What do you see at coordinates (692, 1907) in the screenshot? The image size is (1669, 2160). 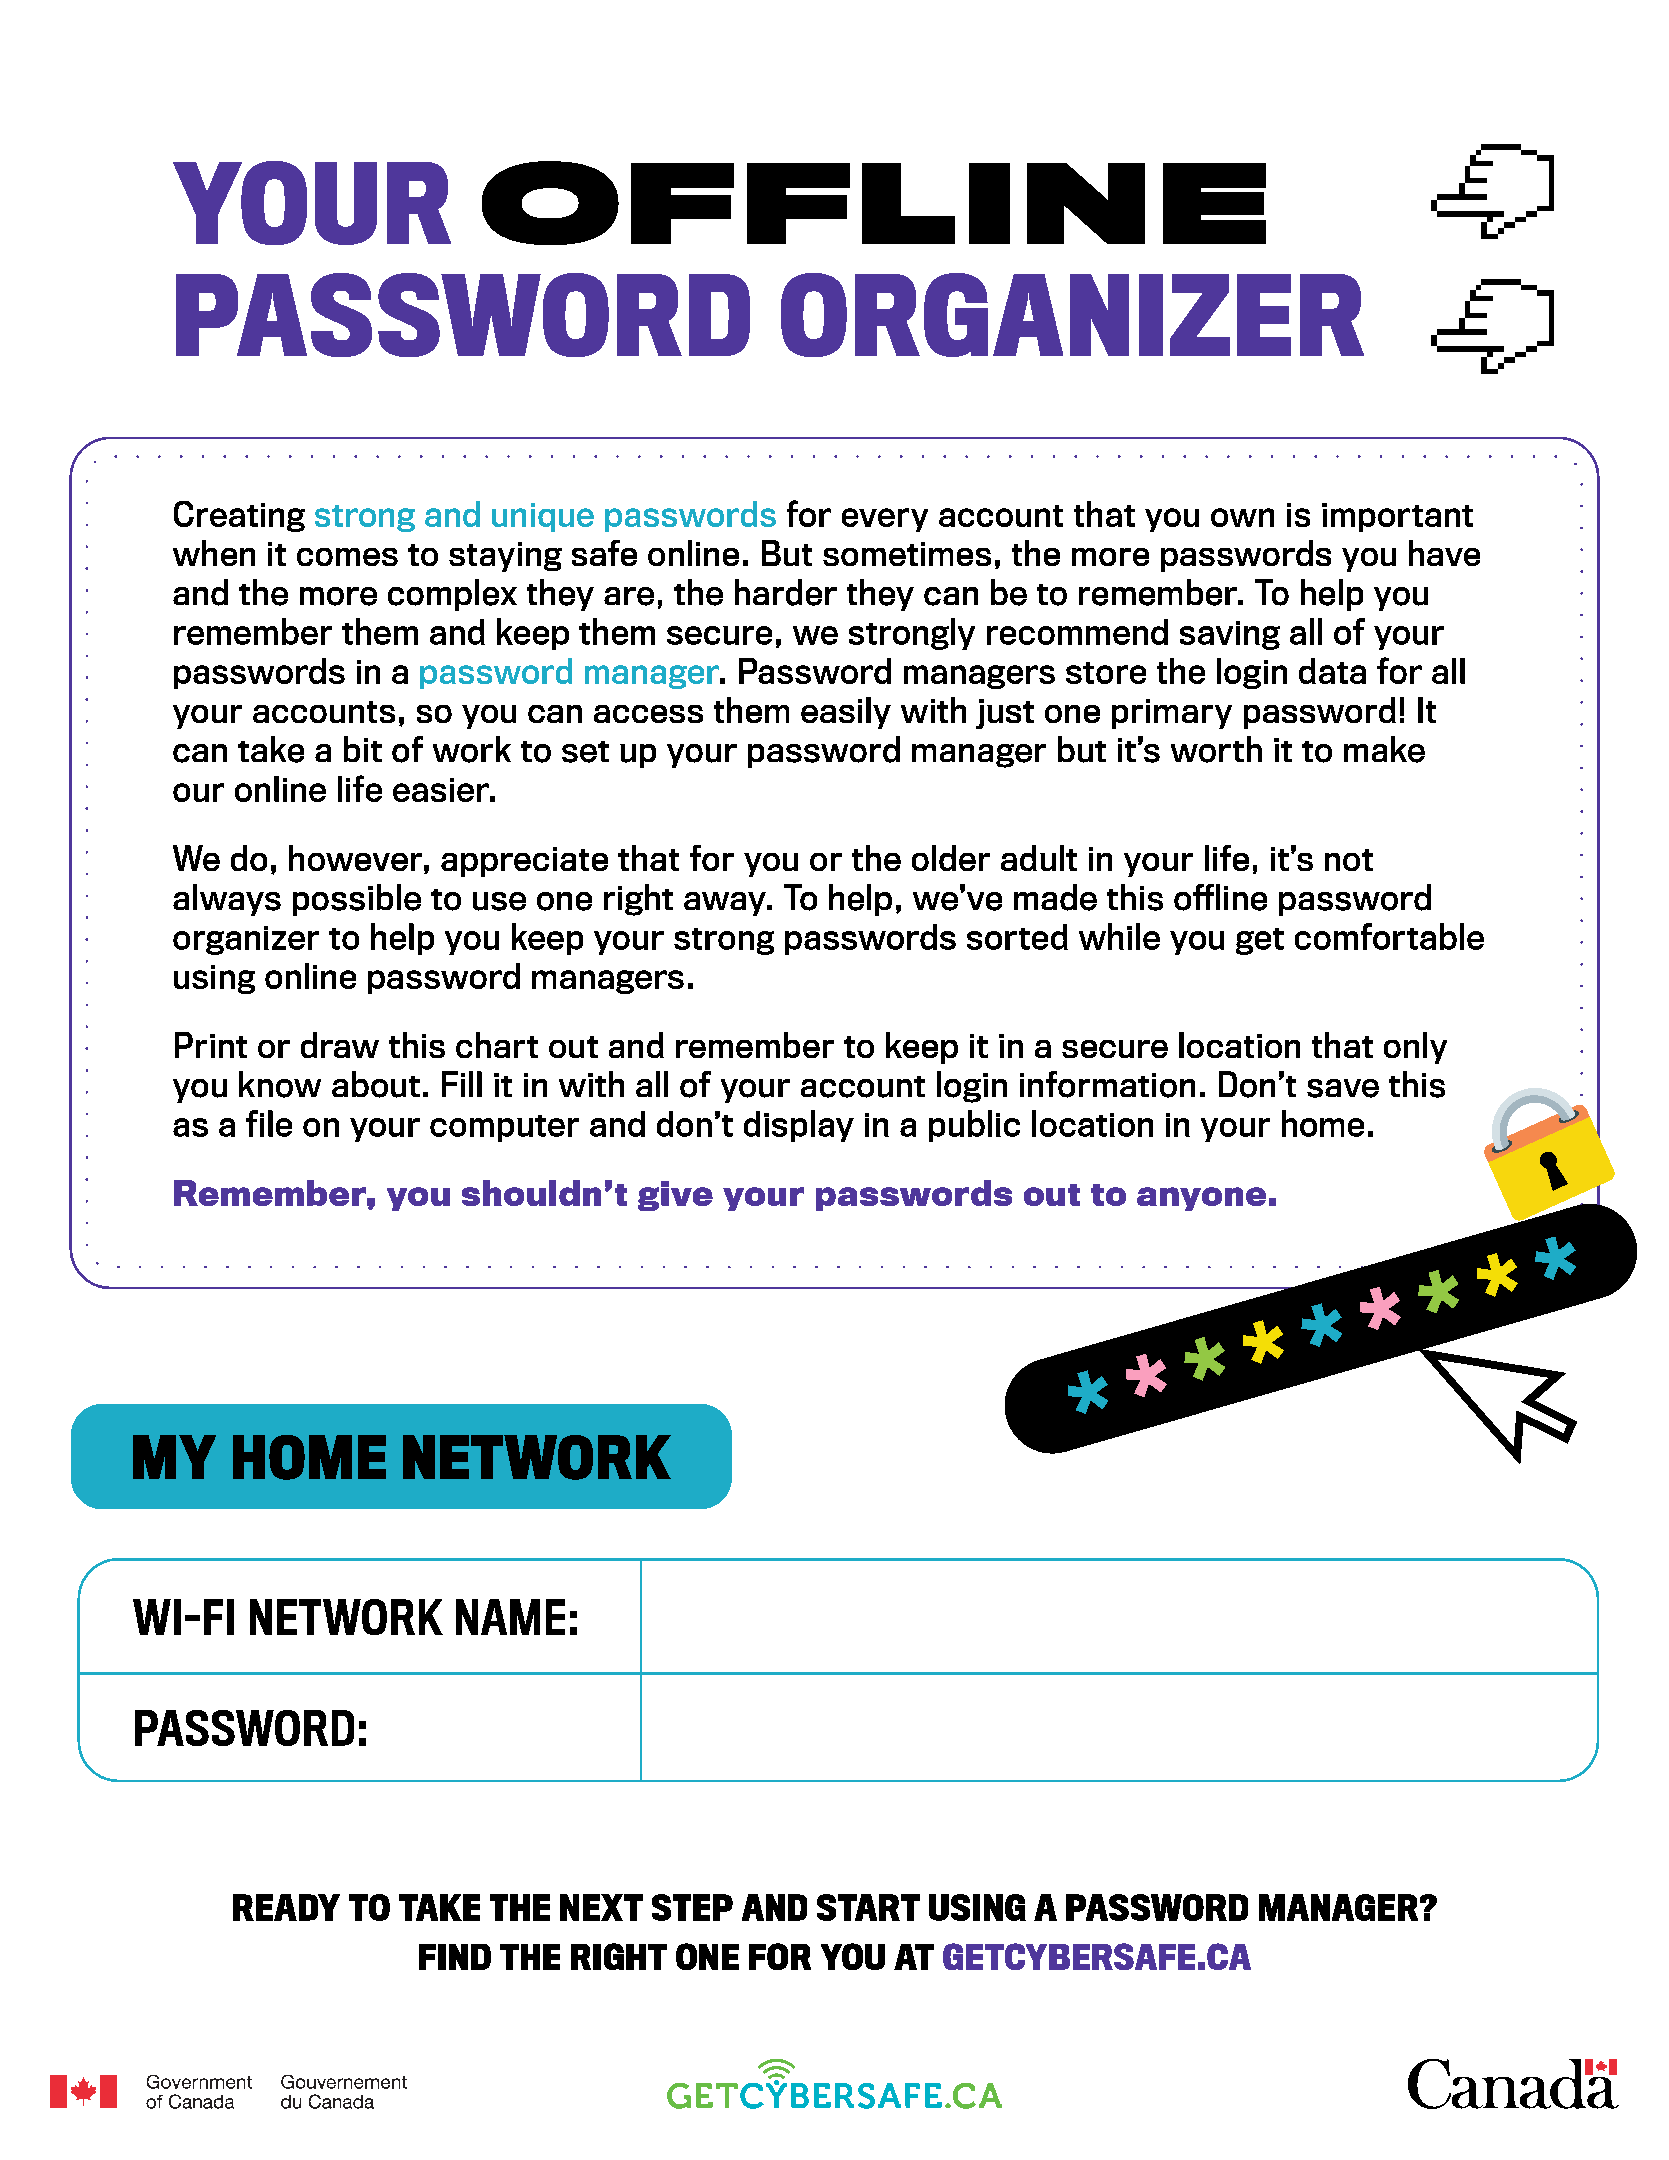 I see `STEP` at bounding box center [692, 1907].
